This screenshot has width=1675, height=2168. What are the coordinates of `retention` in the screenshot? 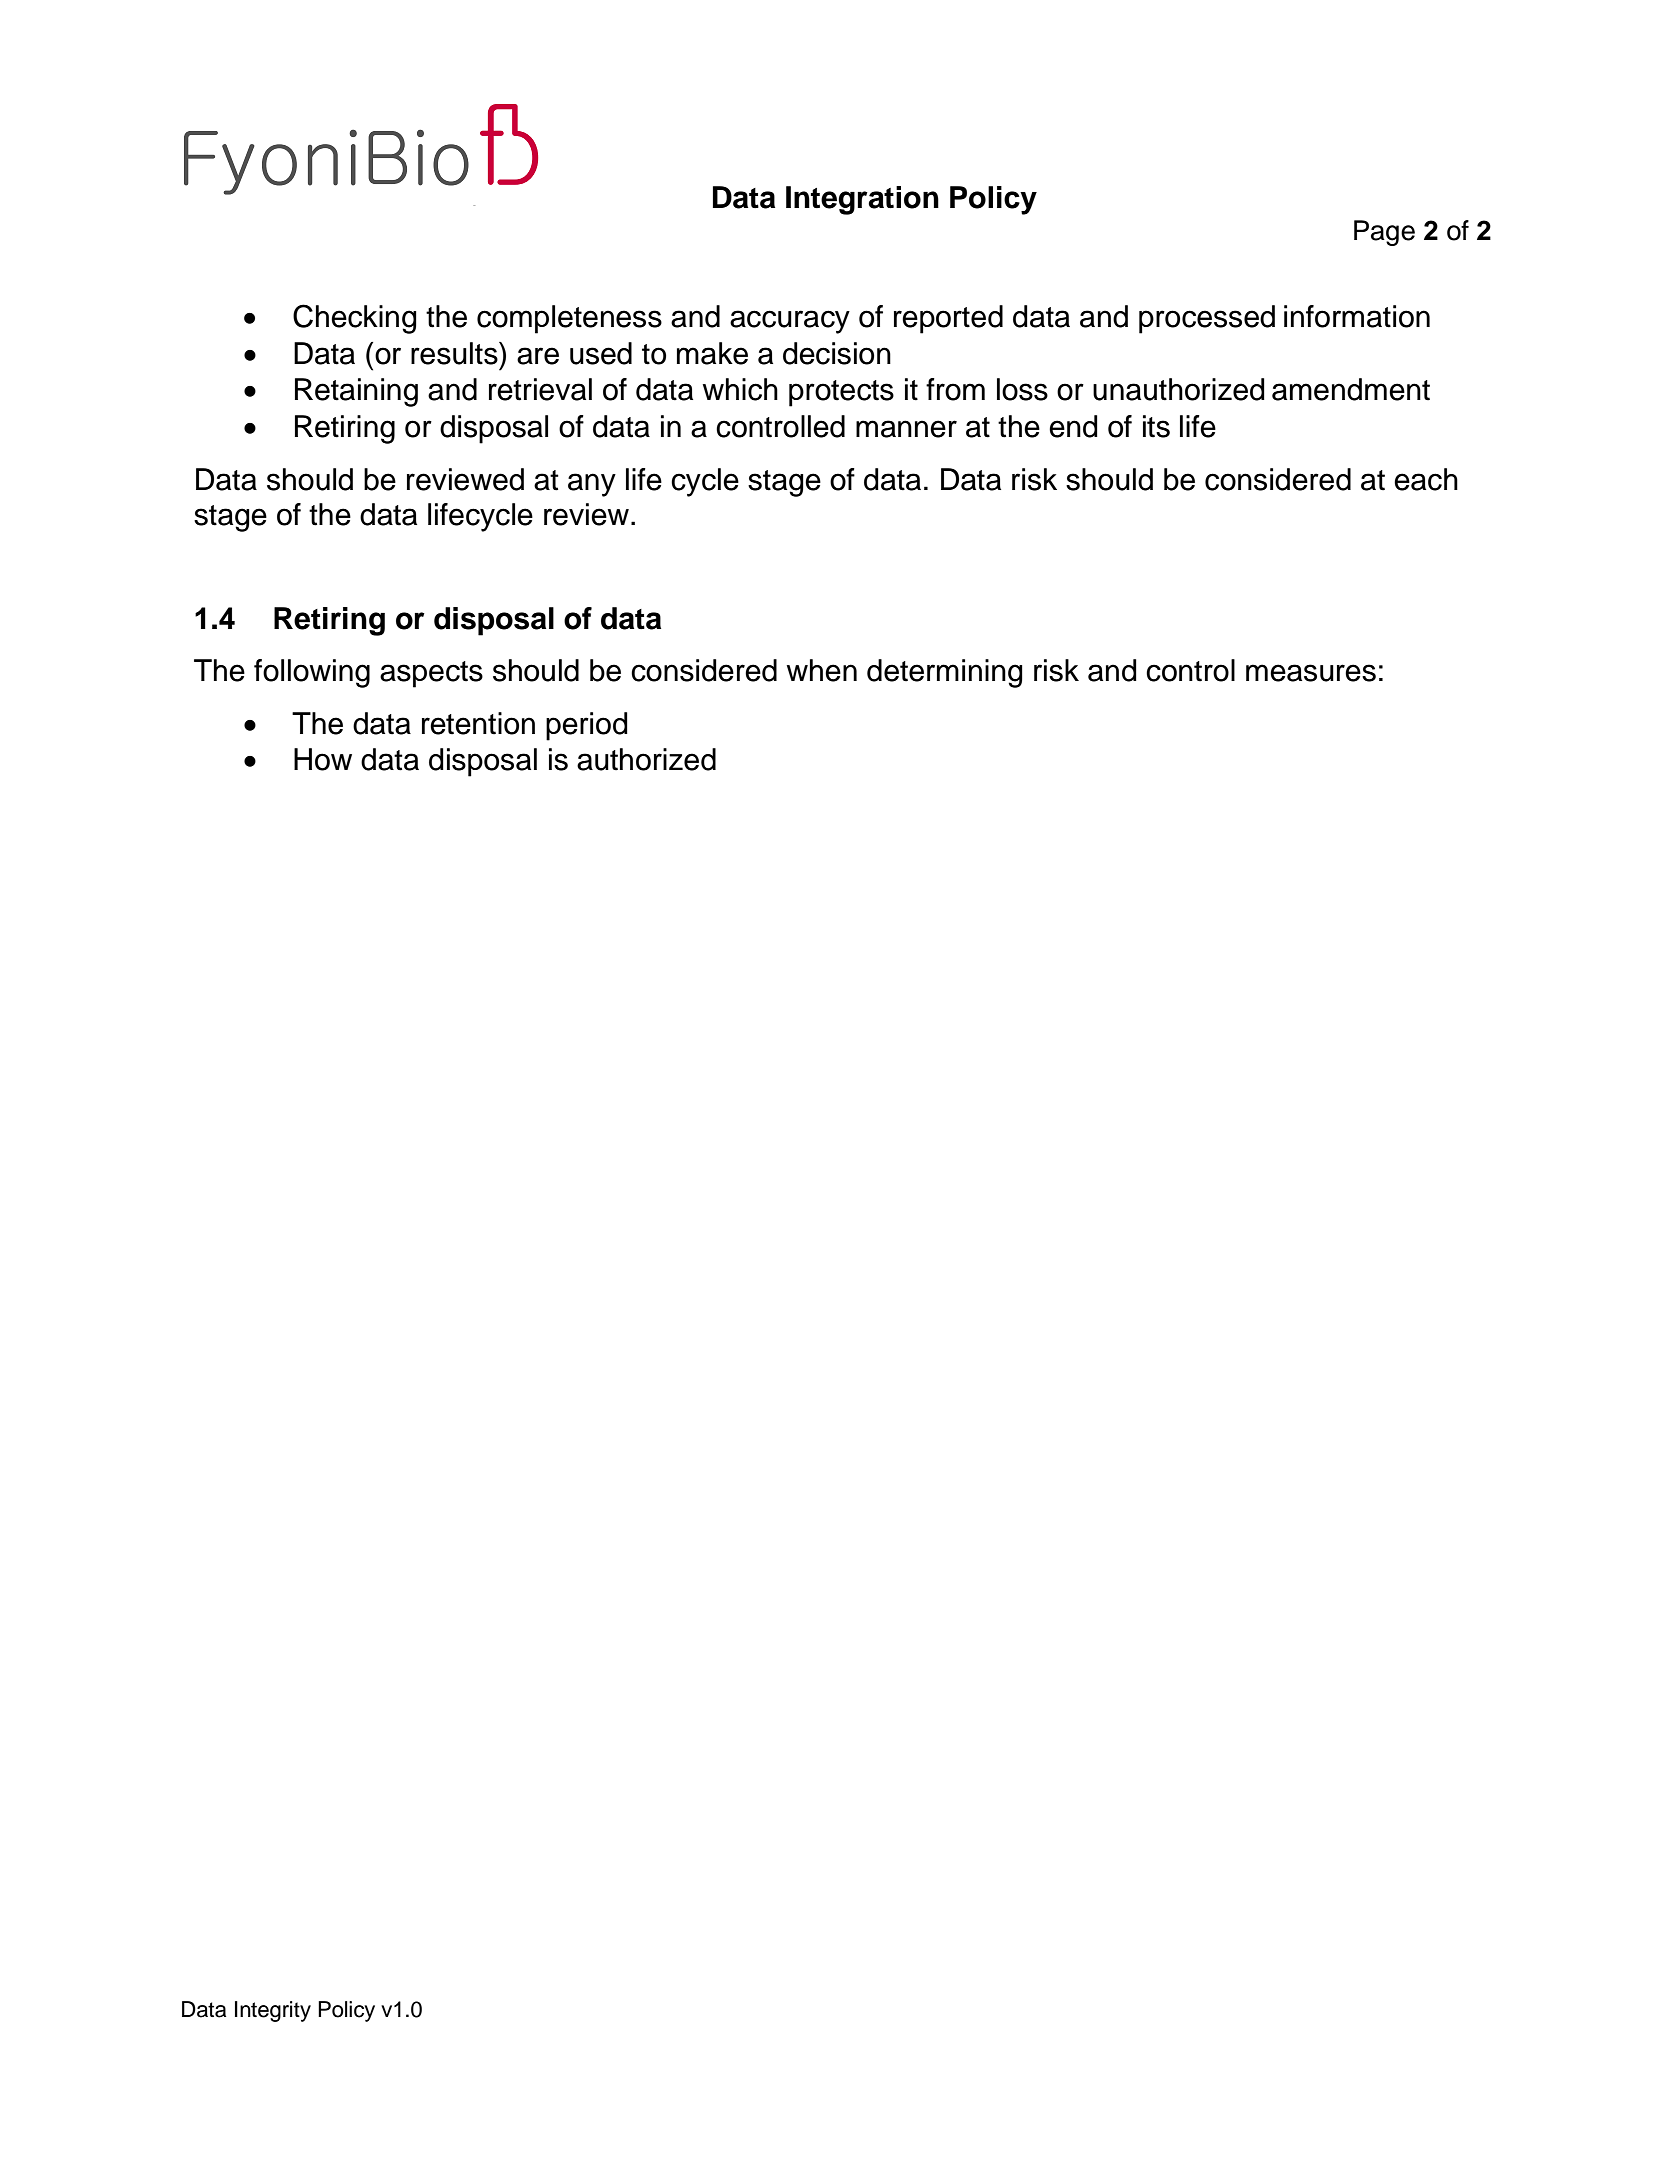 It's located at (478, 723).
